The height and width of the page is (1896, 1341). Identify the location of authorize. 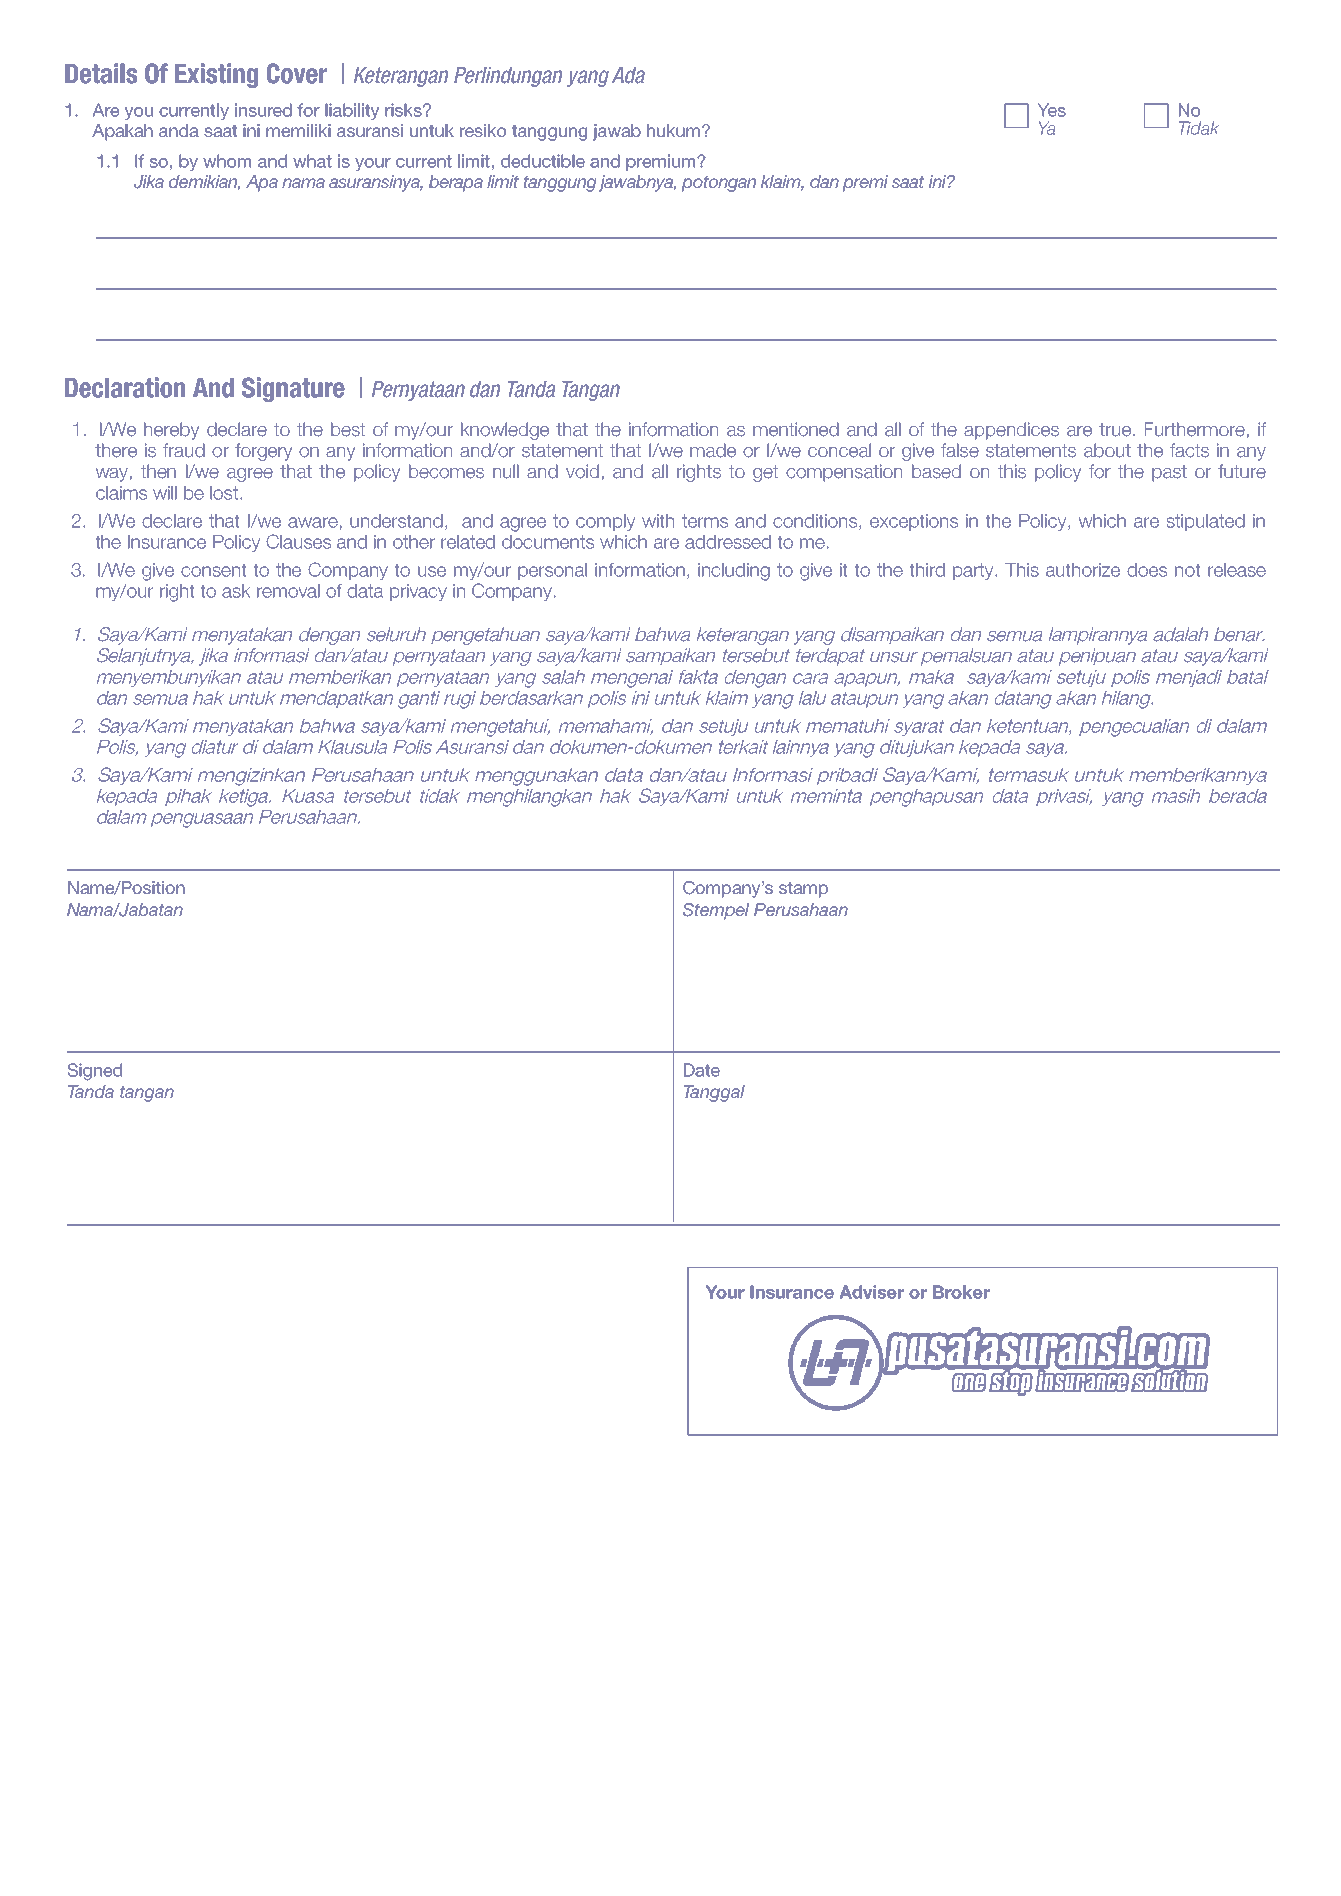
(1083, 570).
